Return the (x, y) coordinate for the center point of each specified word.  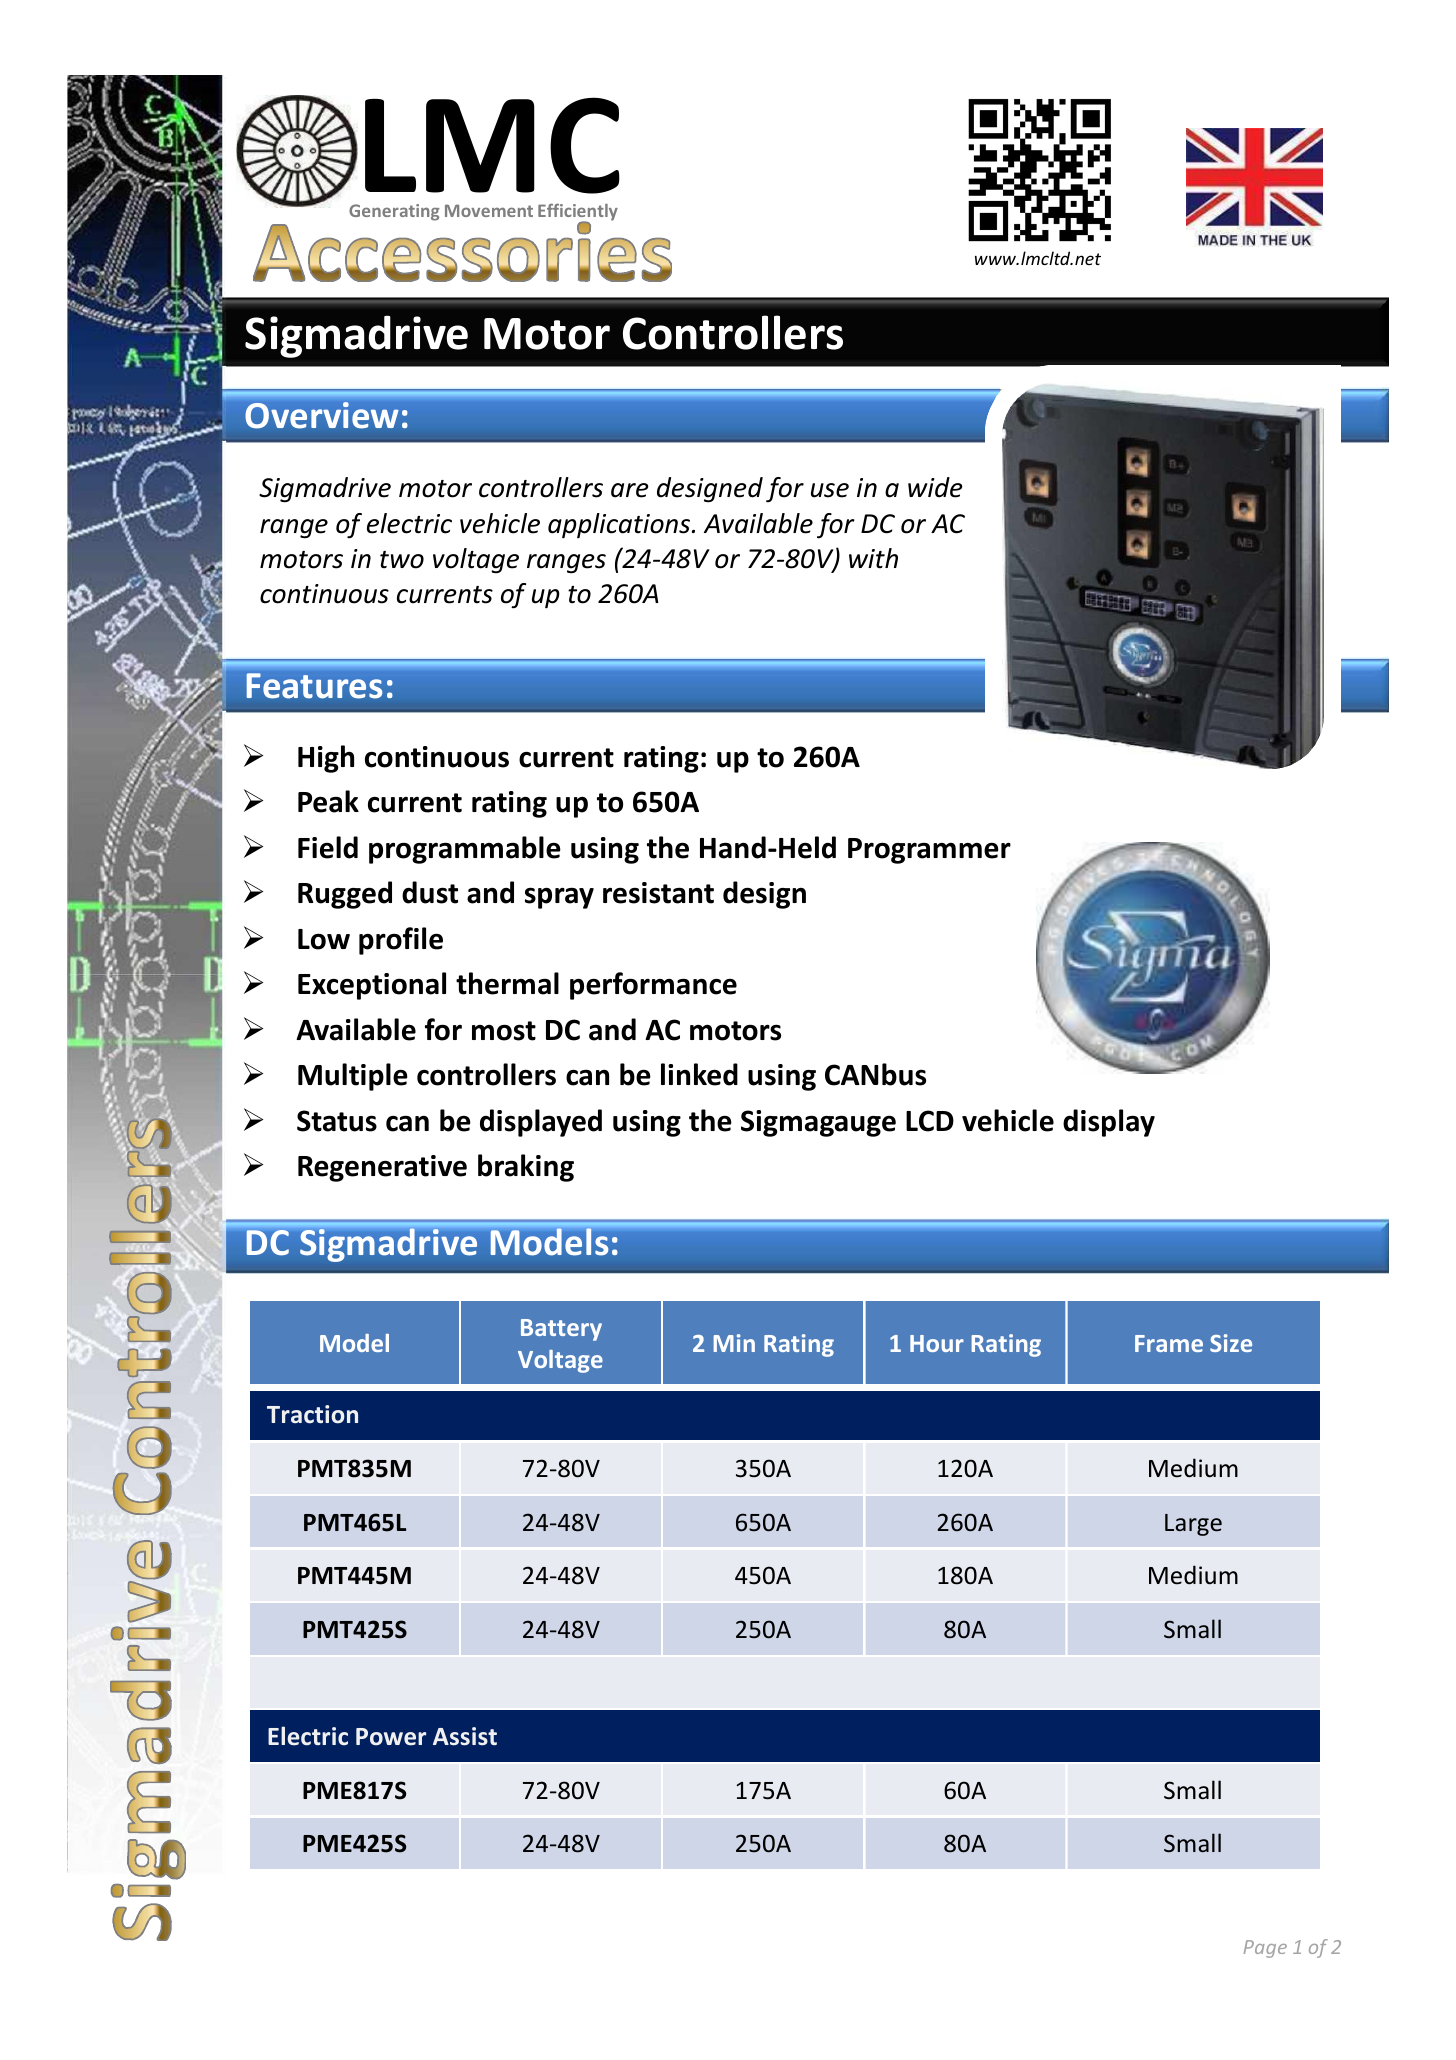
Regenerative (382, 1168)
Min (734, 1343)
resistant (658, 893)
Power (391, 1737)
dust (430, 892)
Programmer (929, 851)
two (402, 560)
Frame (1169, 1343)
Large (1193, 1525)
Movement (489, 210)
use (830, 490)
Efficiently (578, 213)
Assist (465, 1736)
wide (935, 487)
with (873, 558)
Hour (937, 1343)
